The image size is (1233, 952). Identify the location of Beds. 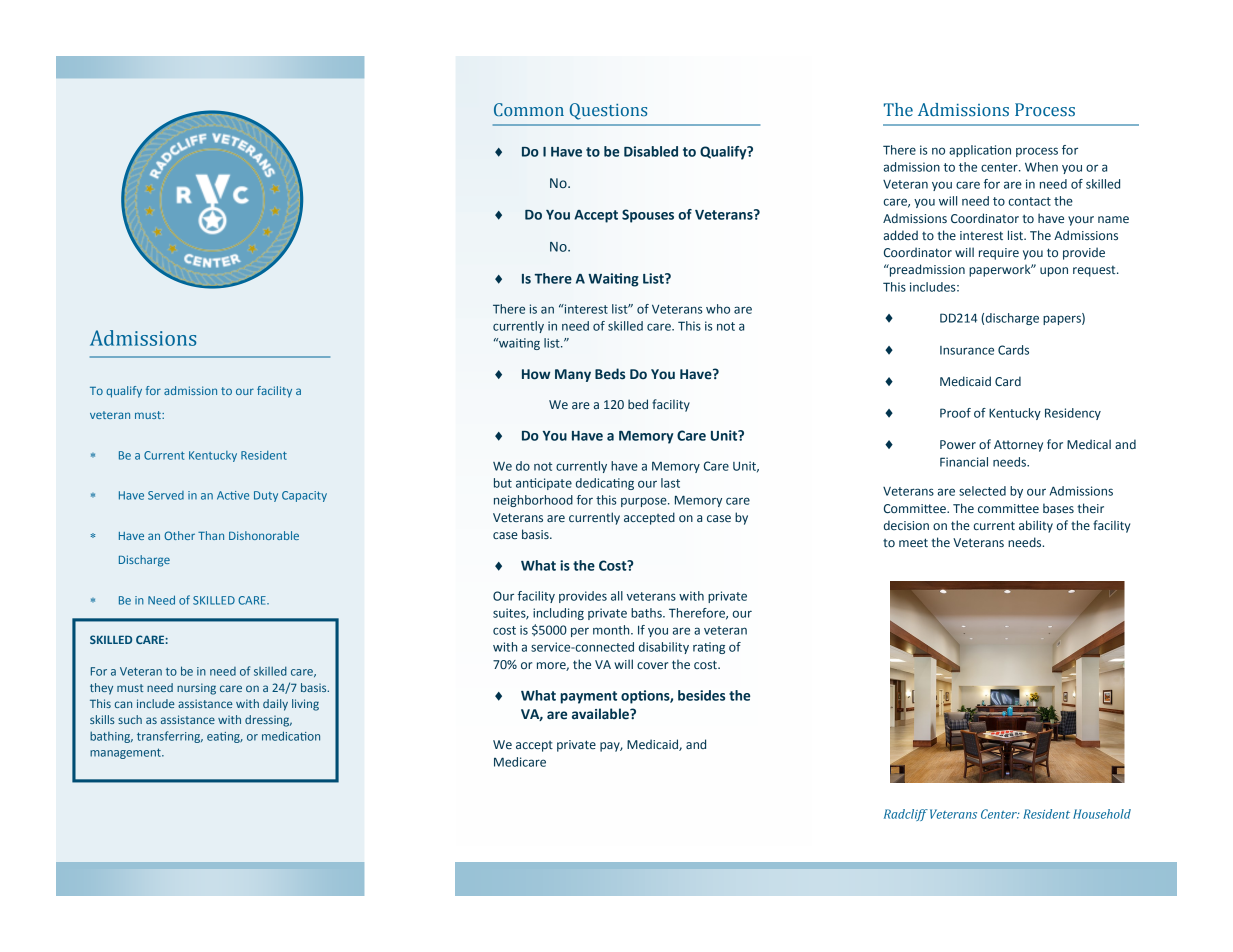
(610, 374).
